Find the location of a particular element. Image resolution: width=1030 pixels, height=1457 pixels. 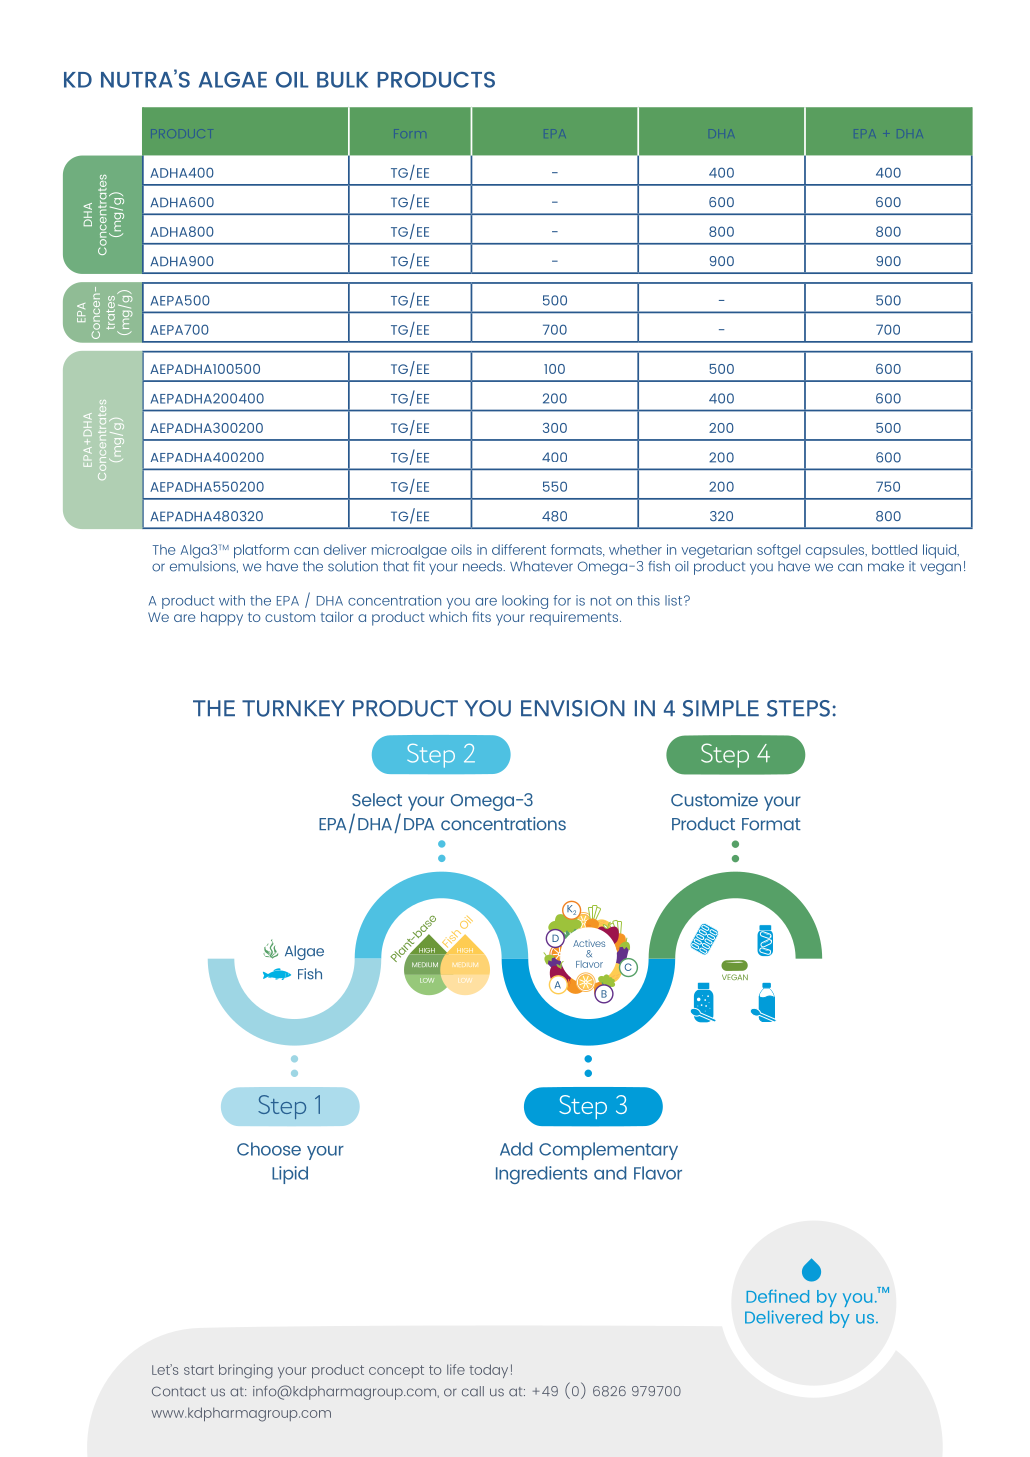

Select is located at coordinates (377, 800).
